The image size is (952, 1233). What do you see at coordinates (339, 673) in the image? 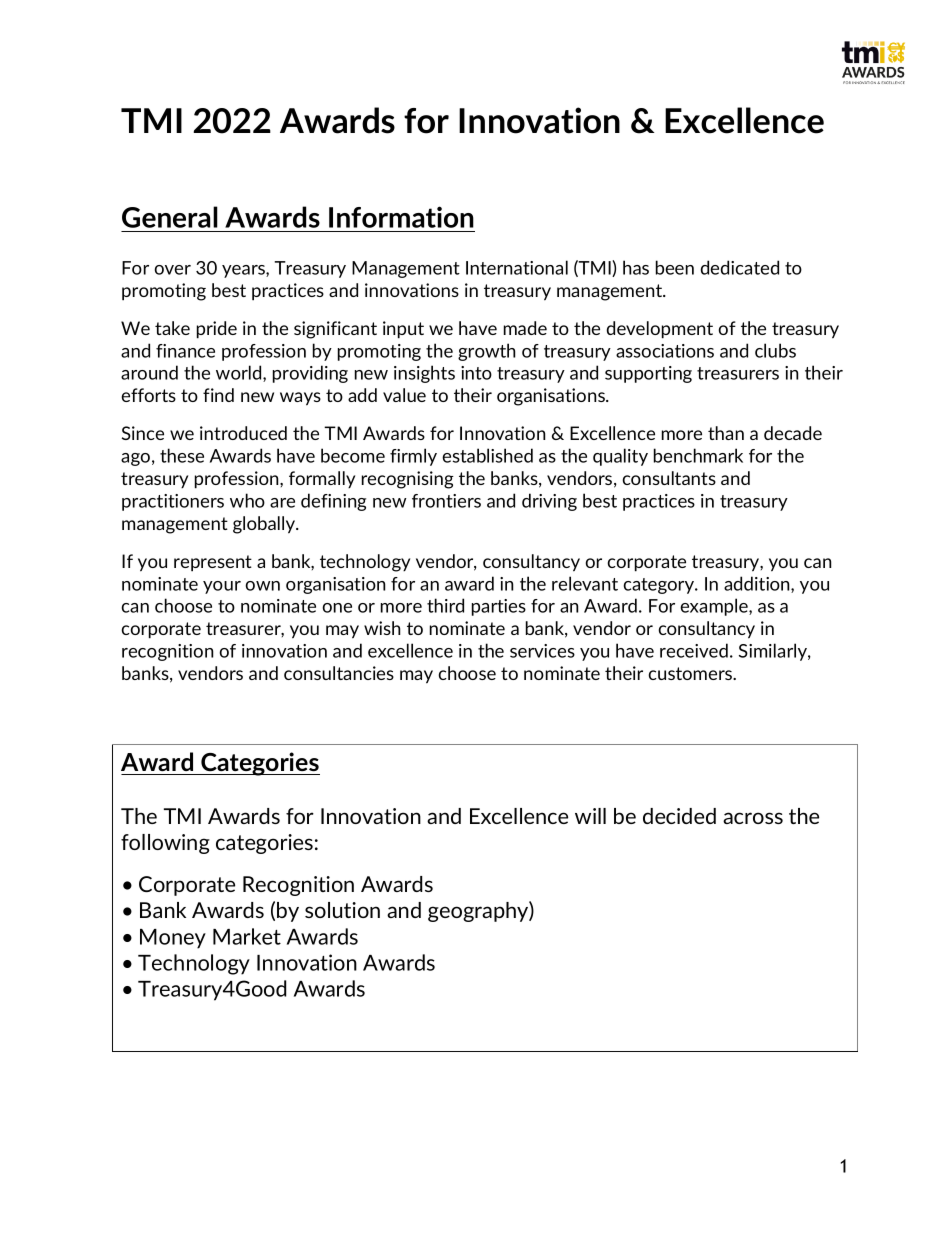
I see `consultancies` at bounding box center [339, 673].
